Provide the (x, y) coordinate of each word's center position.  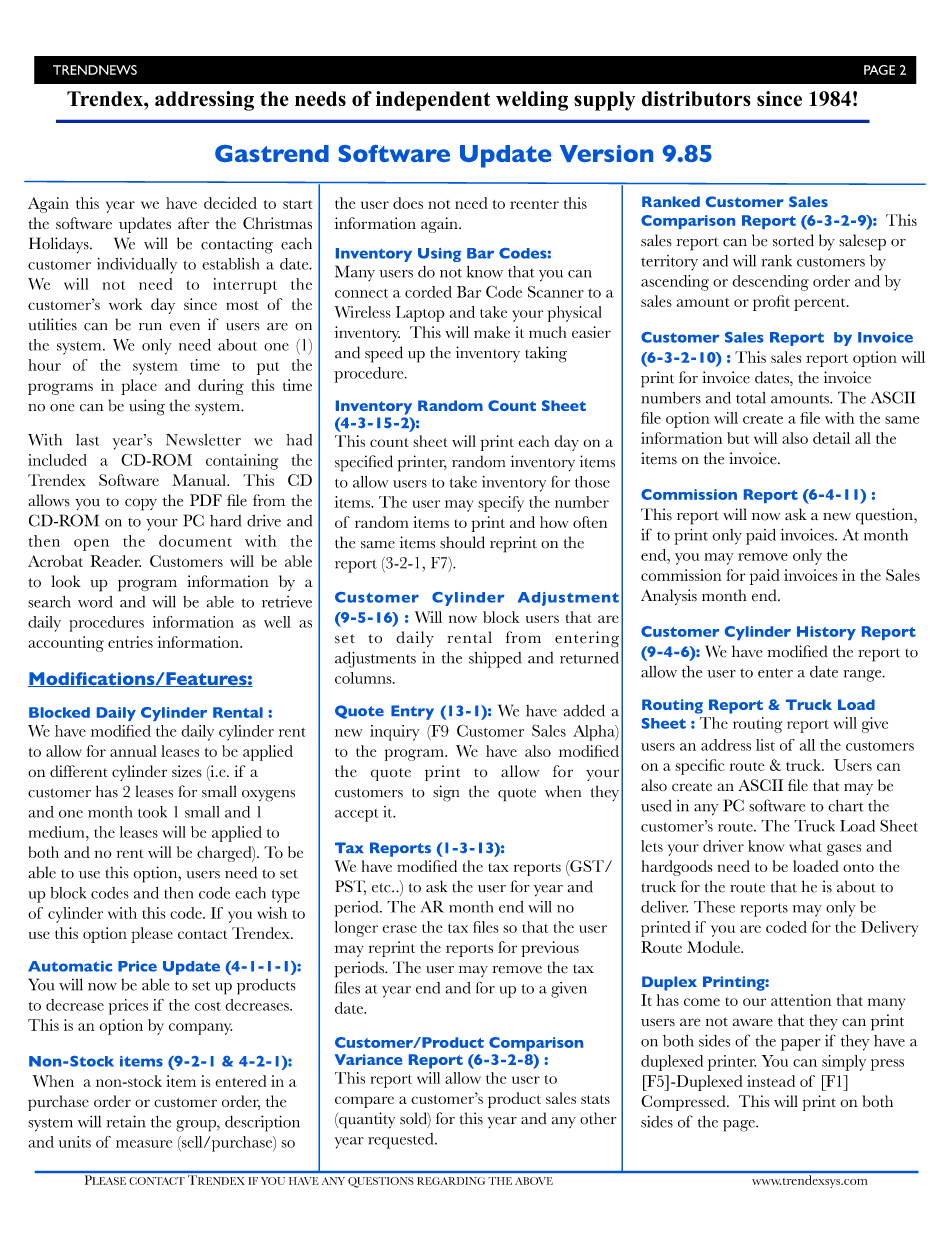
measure (144, 1144)
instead (771, 1081)
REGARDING (451, 1181)
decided (230, 203)
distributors (696, 99)
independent (433, 101)
